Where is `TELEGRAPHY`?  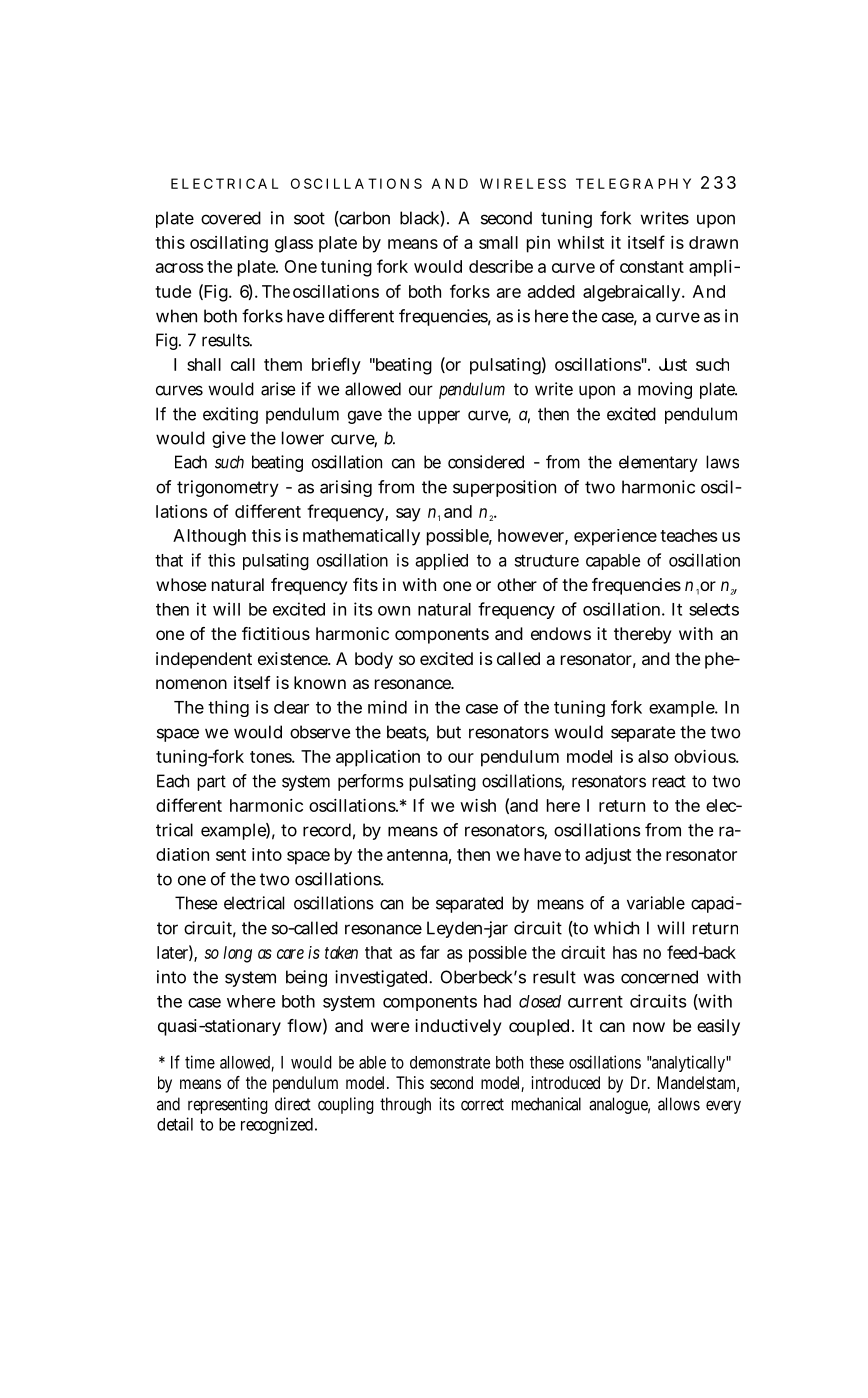
TELEGRAPHY is located at coordinates (633, 183).
